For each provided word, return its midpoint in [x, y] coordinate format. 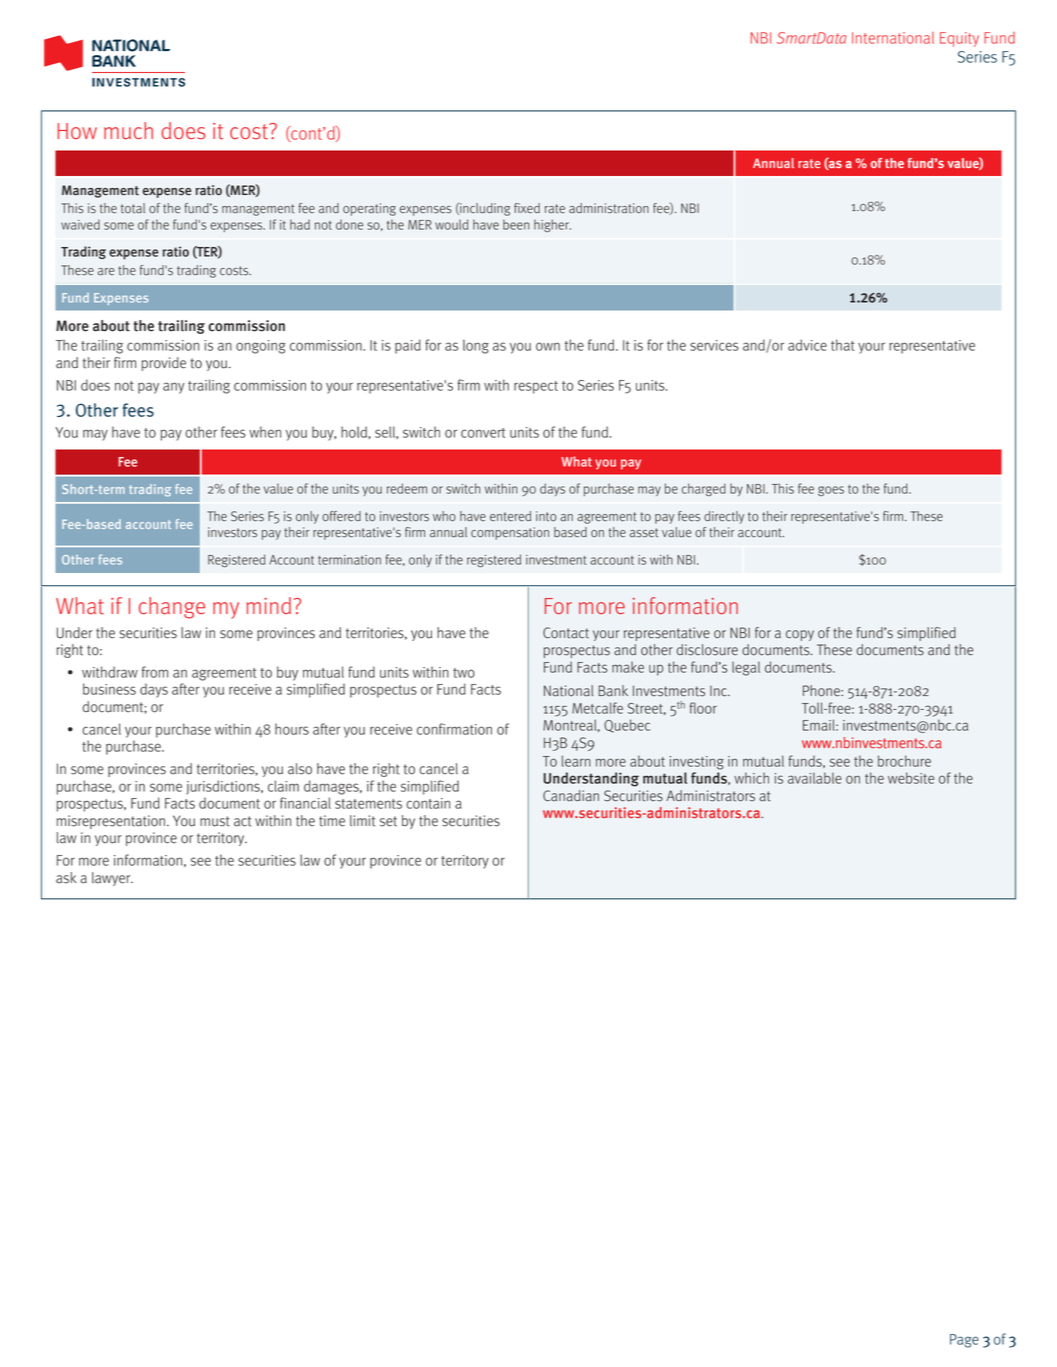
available [815, 778]
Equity [959, 39]
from [155, 672]
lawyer [112, 879]
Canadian [571, 796]
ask [66, 878]
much [128, 131]
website [911, 778]
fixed [527, 208]
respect [536, 387]
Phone [822, 691]
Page [964, 1341]
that [843, 345]
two [464, 673]
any [173, 388]
